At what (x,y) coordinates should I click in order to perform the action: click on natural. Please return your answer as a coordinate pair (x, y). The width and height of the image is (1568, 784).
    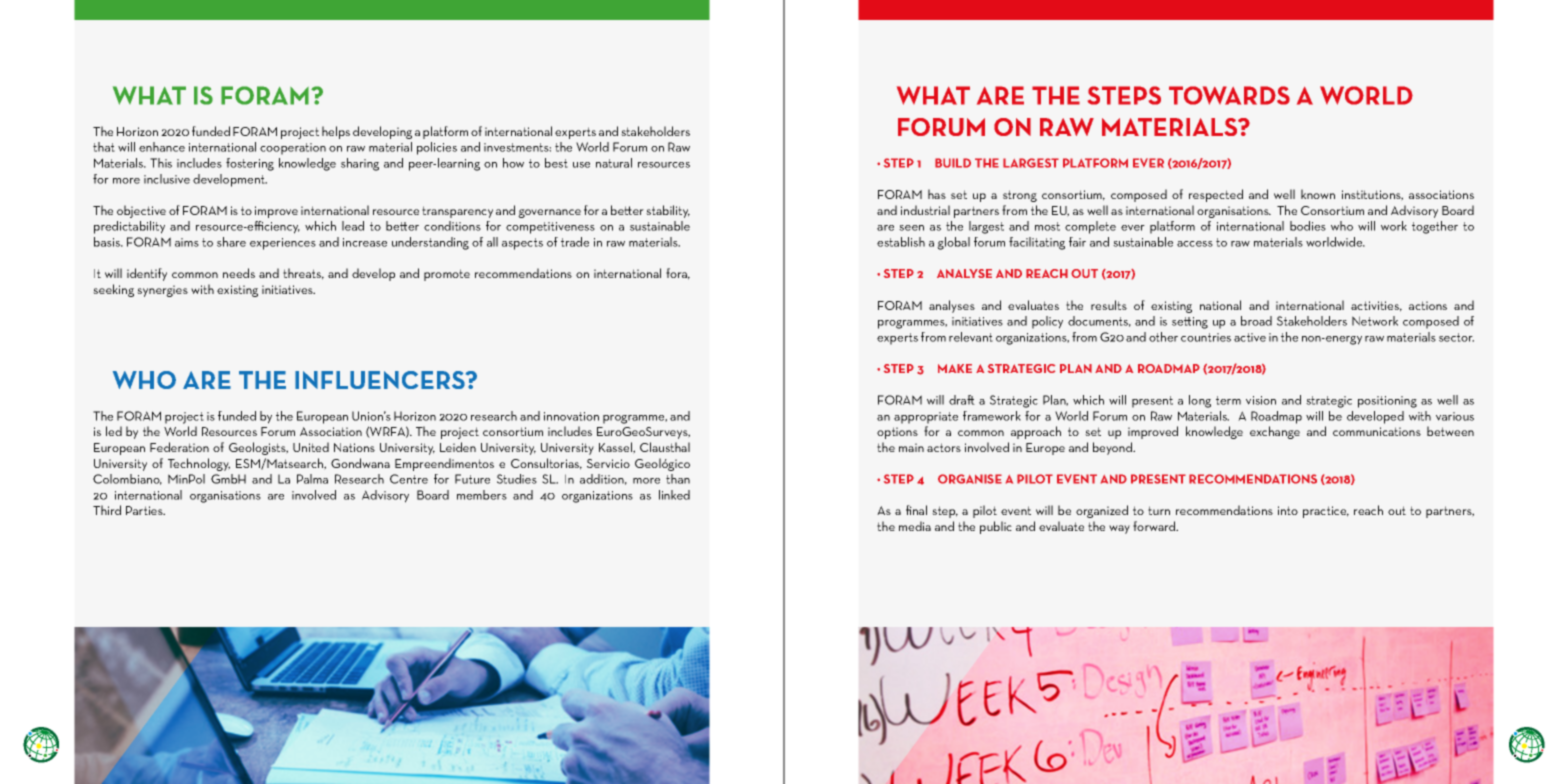
    Looking at the image, I should click on (614, 163).
